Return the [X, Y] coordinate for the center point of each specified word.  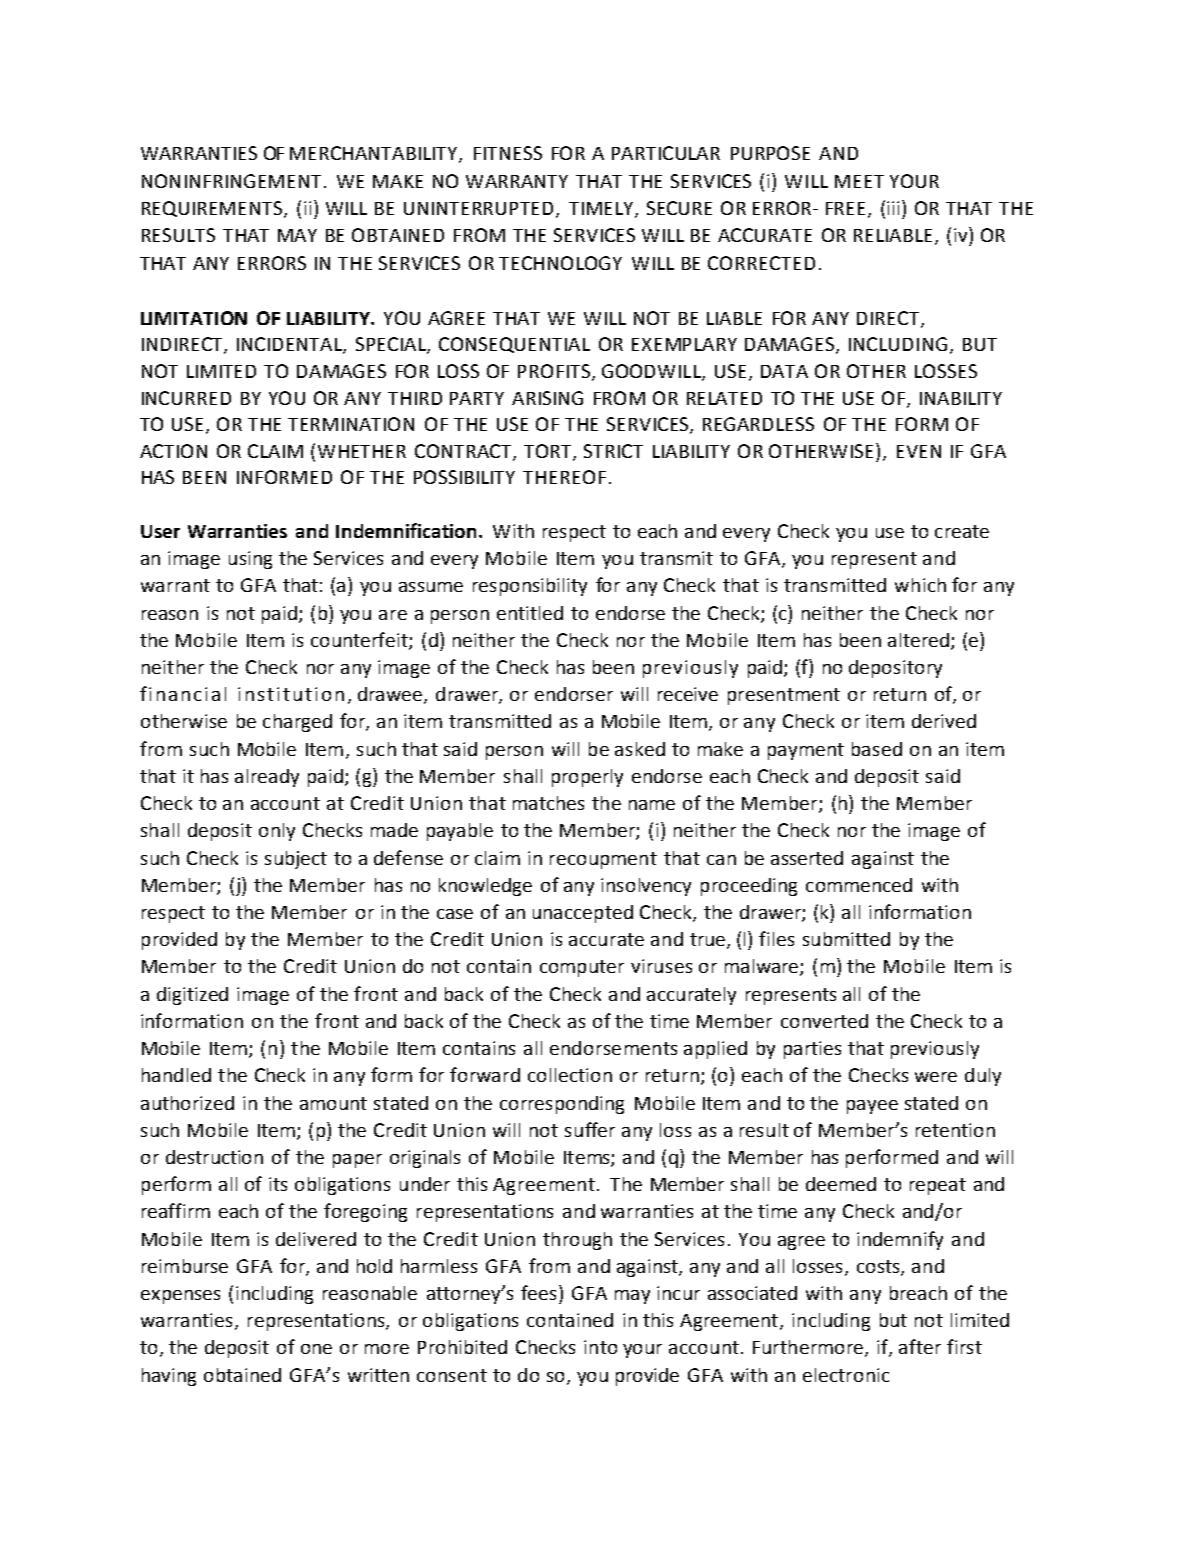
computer [582, 968]
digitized [192, 996]
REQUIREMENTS [213, 209]
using [250, 560]
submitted [846, 939]
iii [895, 207]
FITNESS [508, 153]
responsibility [530, 587]
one [316, 1349]
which [920, 585]
